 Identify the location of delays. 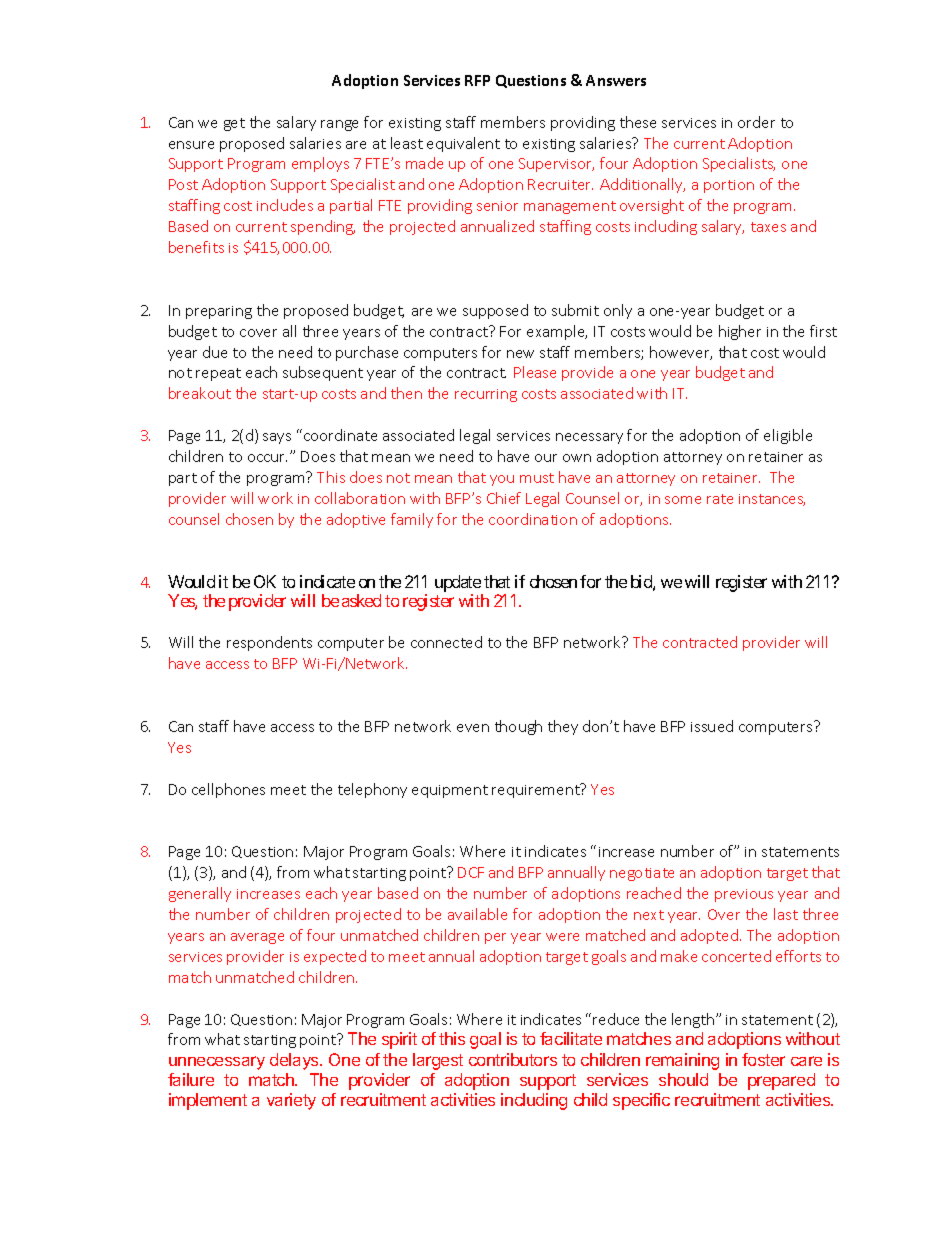
(295, 1061).
